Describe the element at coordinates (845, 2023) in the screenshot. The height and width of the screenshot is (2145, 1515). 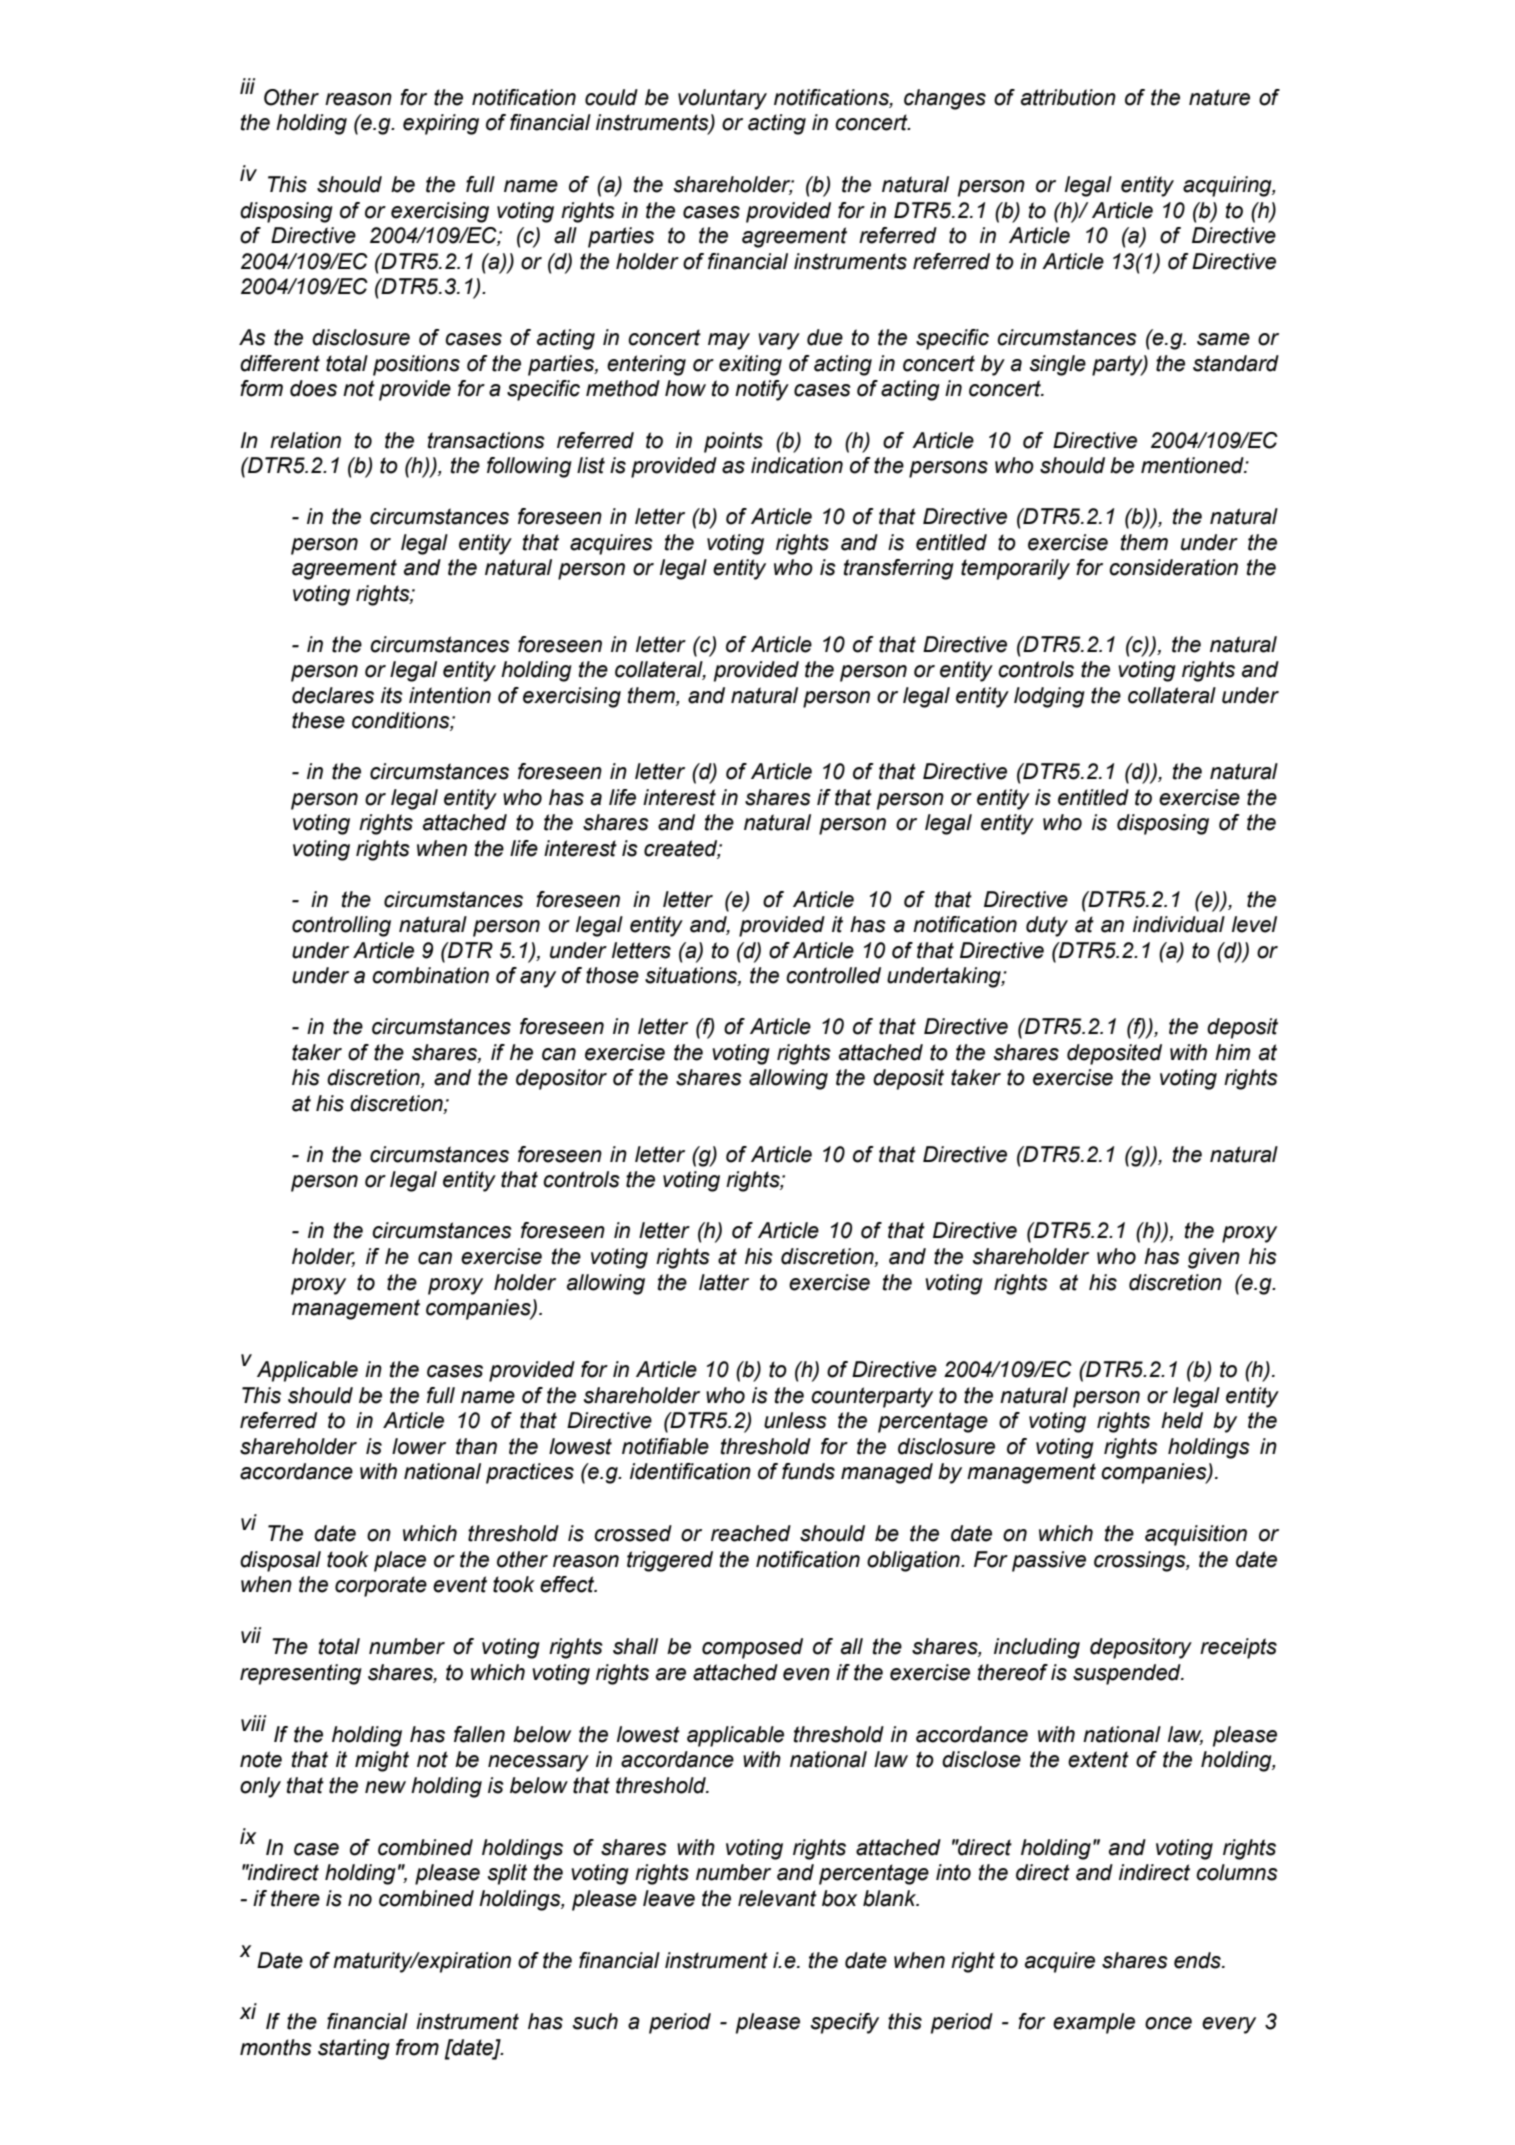
I see `specify` at that location.
